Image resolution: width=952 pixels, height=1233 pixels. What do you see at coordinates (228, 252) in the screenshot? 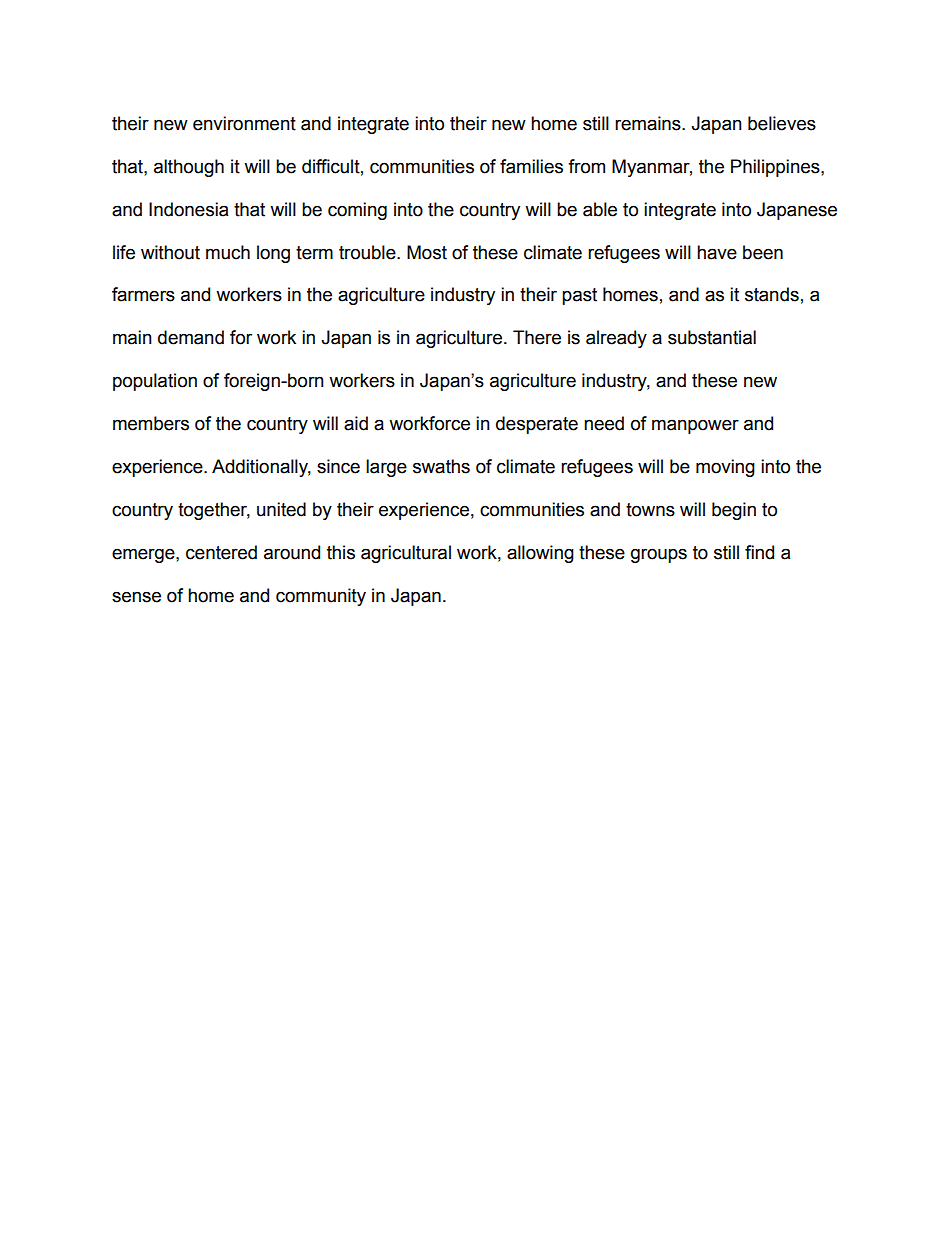
I see `much` at bounding box center [228, 252].
